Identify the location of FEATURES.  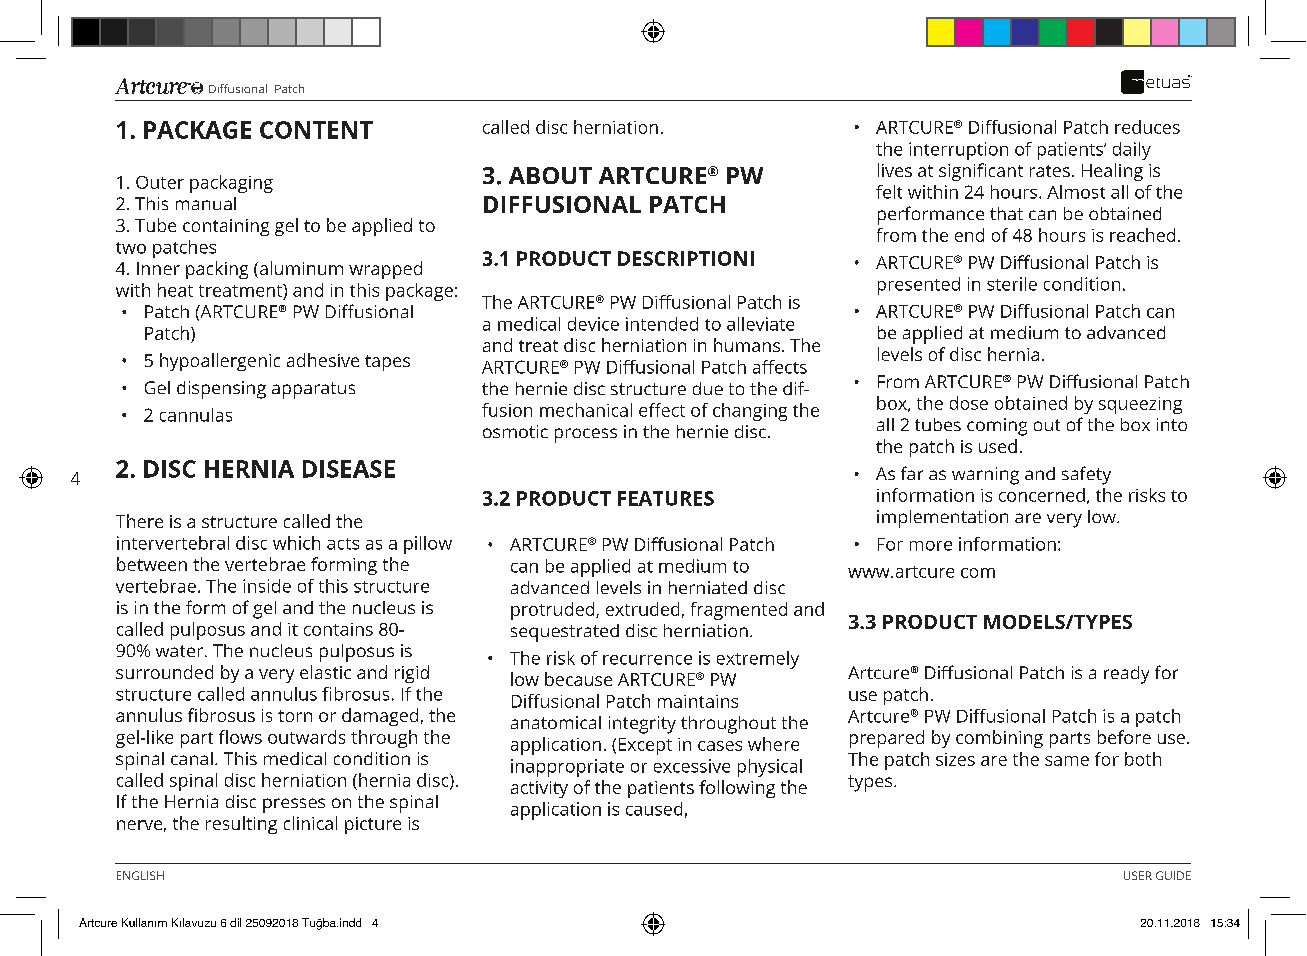
(666, 498).
